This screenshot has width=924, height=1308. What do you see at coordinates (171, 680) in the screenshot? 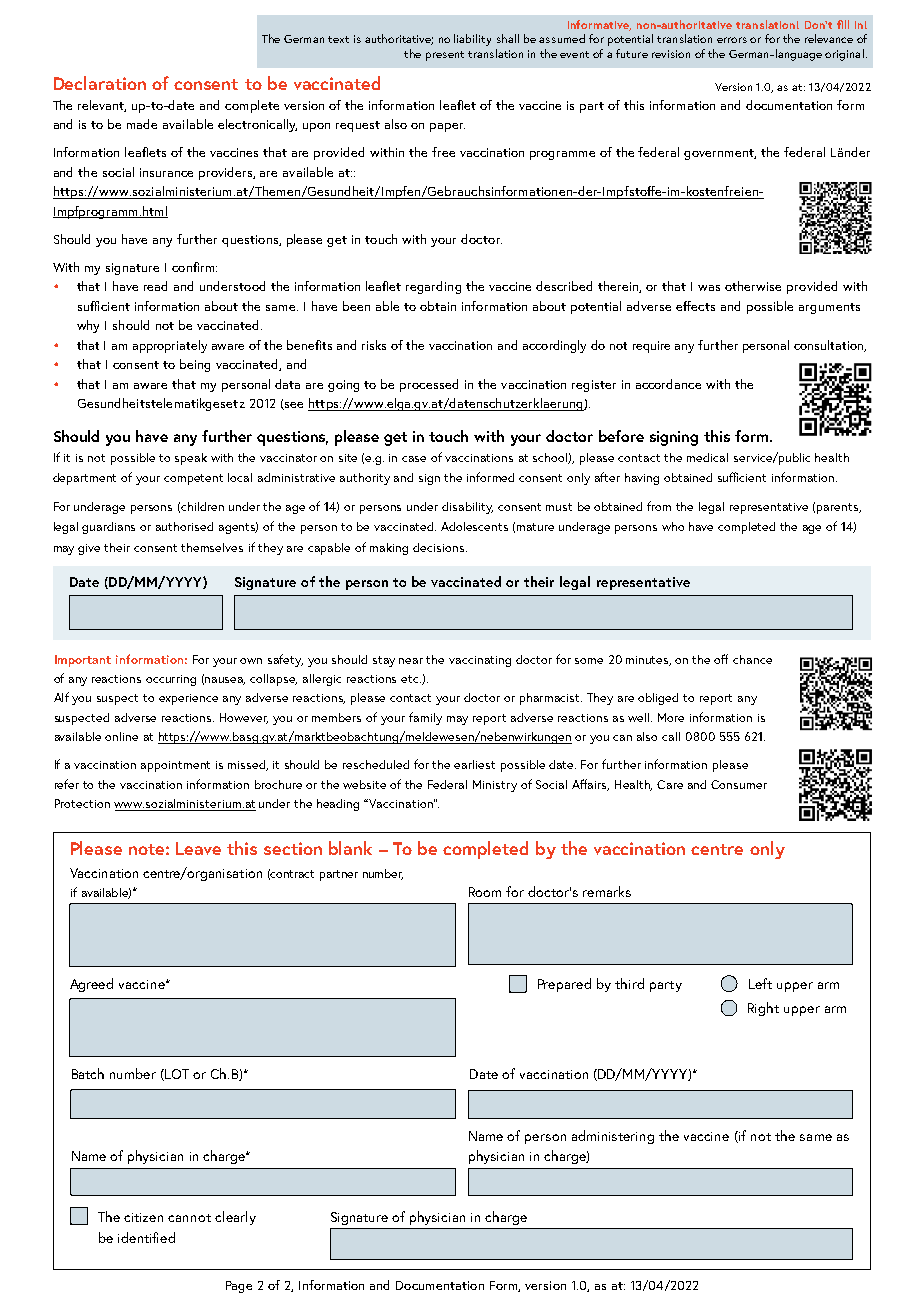
I see `occurring` at bounding box center [171, 680].
